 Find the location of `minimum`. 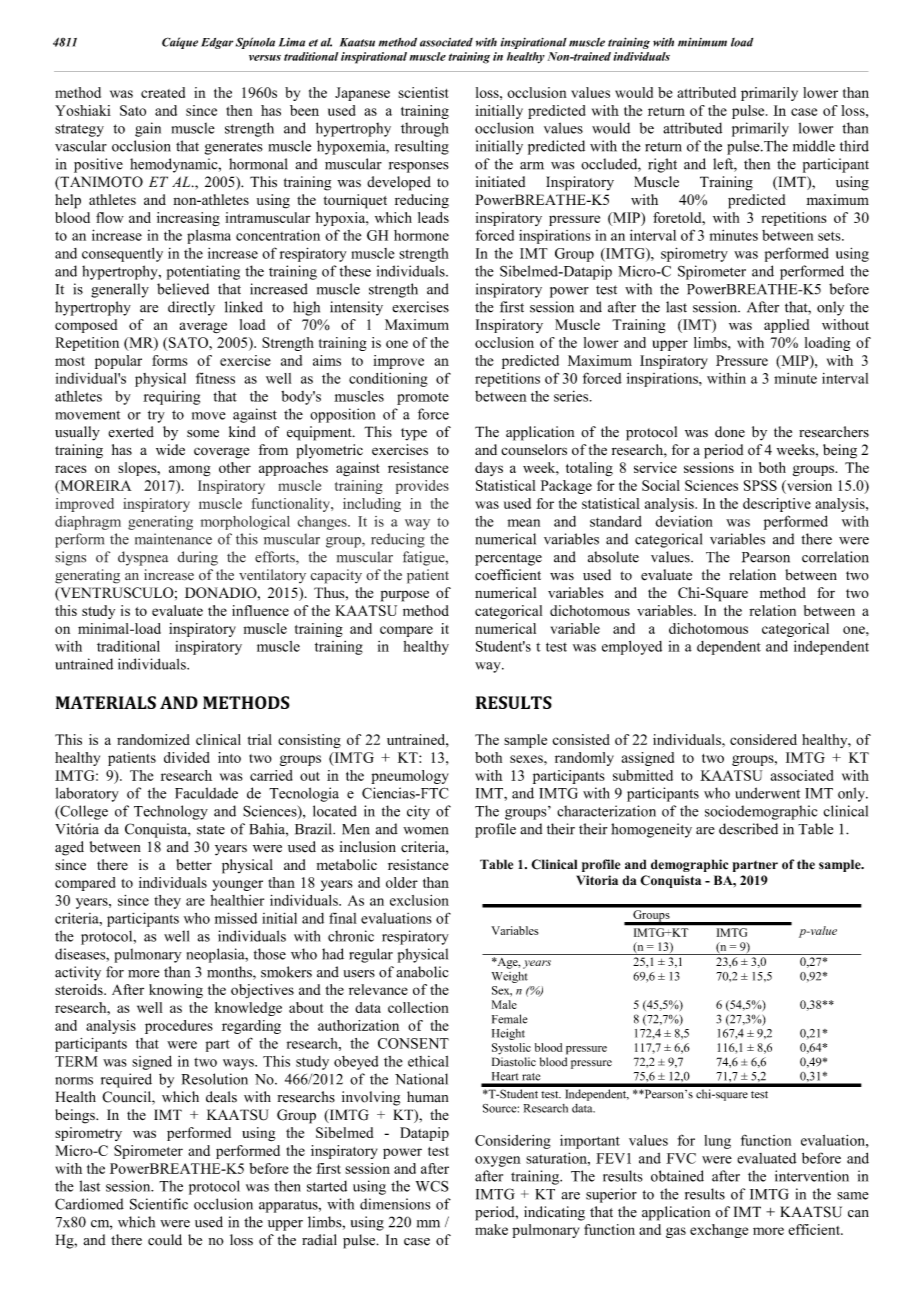

minimum is located at coordinates (702, 42).
